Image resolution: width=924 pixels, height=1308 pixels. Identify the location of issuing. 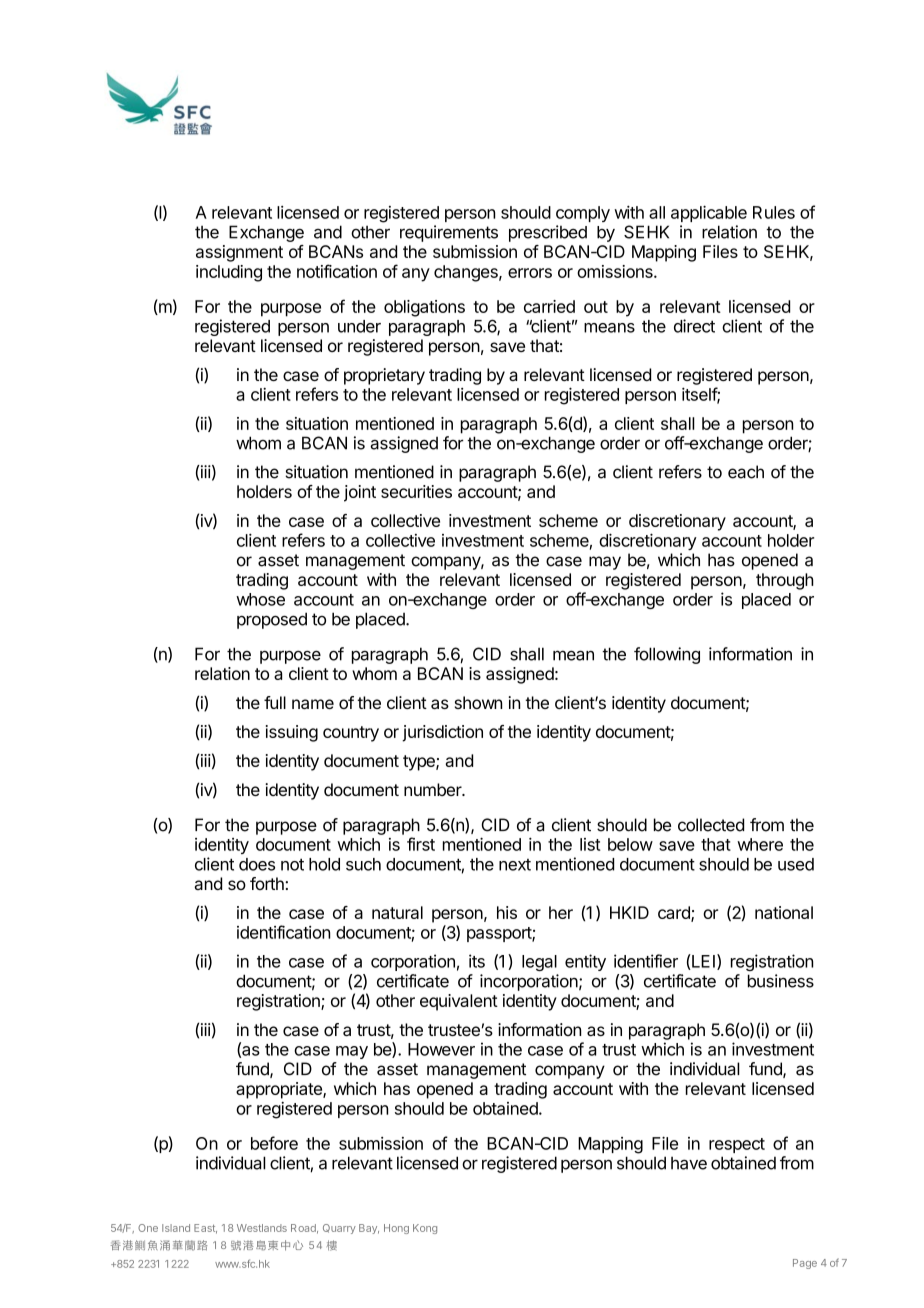
(292, 733).
